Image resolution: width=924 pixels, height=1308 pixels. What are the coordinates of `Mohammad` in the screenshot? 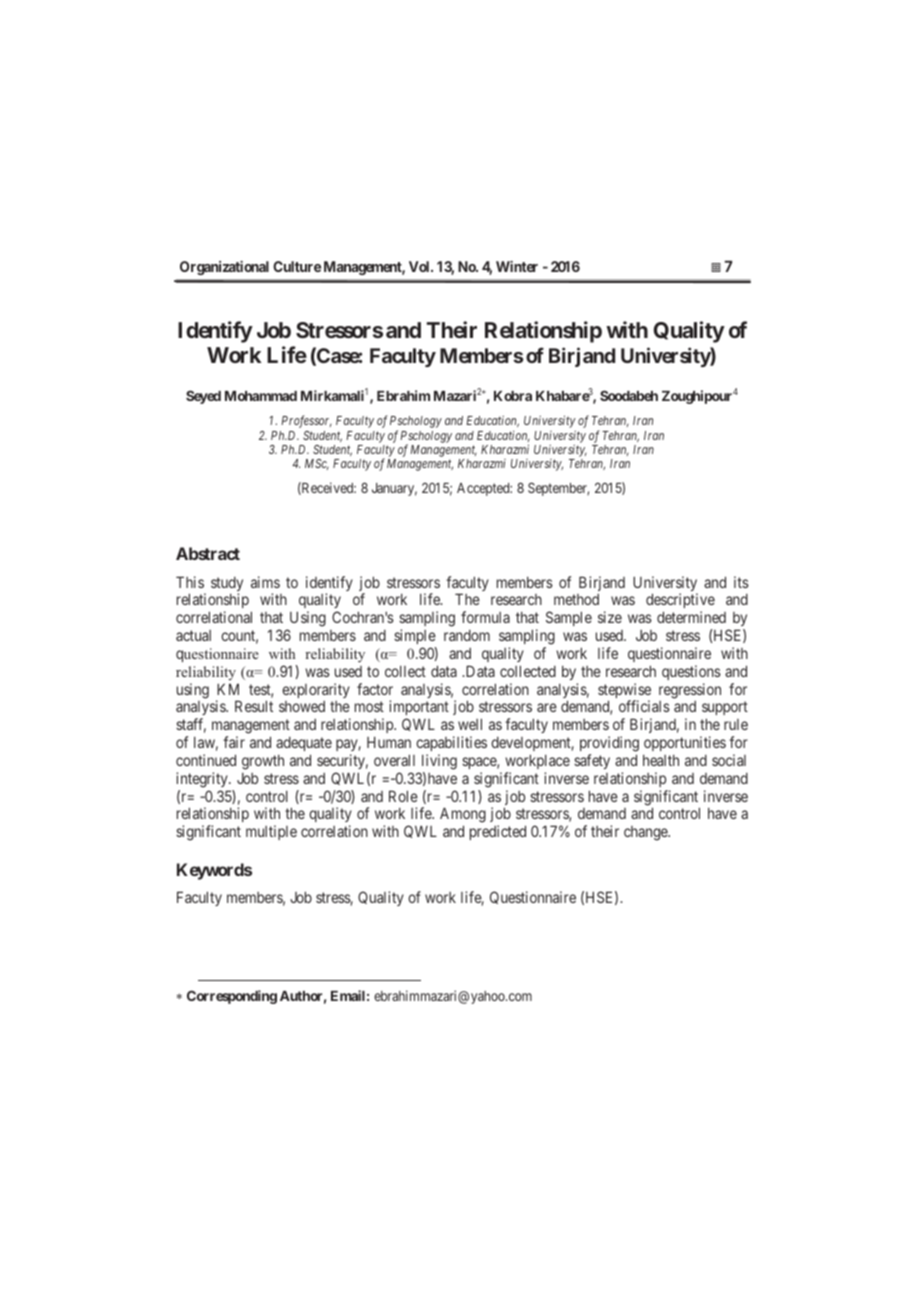 It's located at (261, 396).
